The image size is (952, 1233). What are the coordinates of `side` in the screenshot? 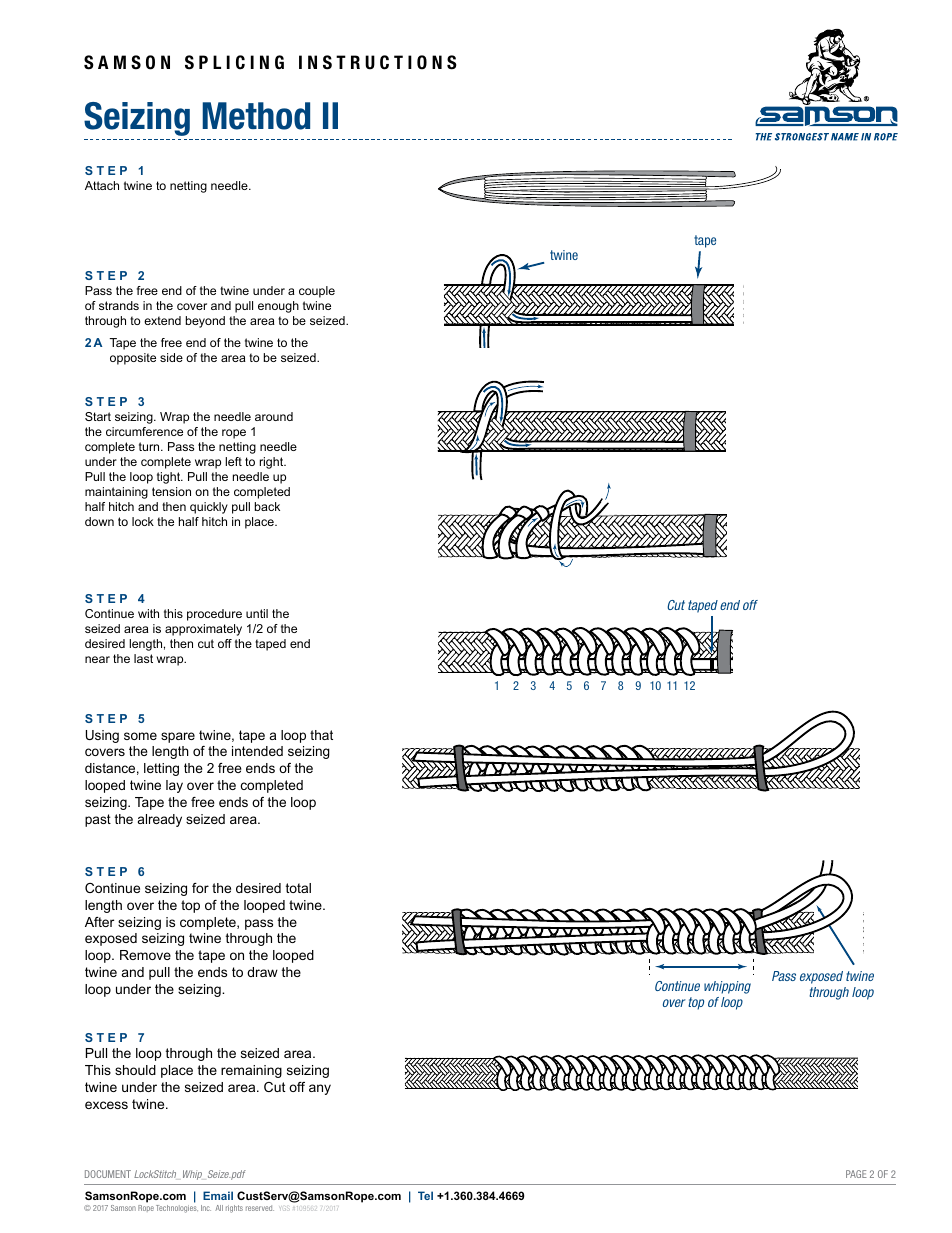 It's located at (171, 357).
